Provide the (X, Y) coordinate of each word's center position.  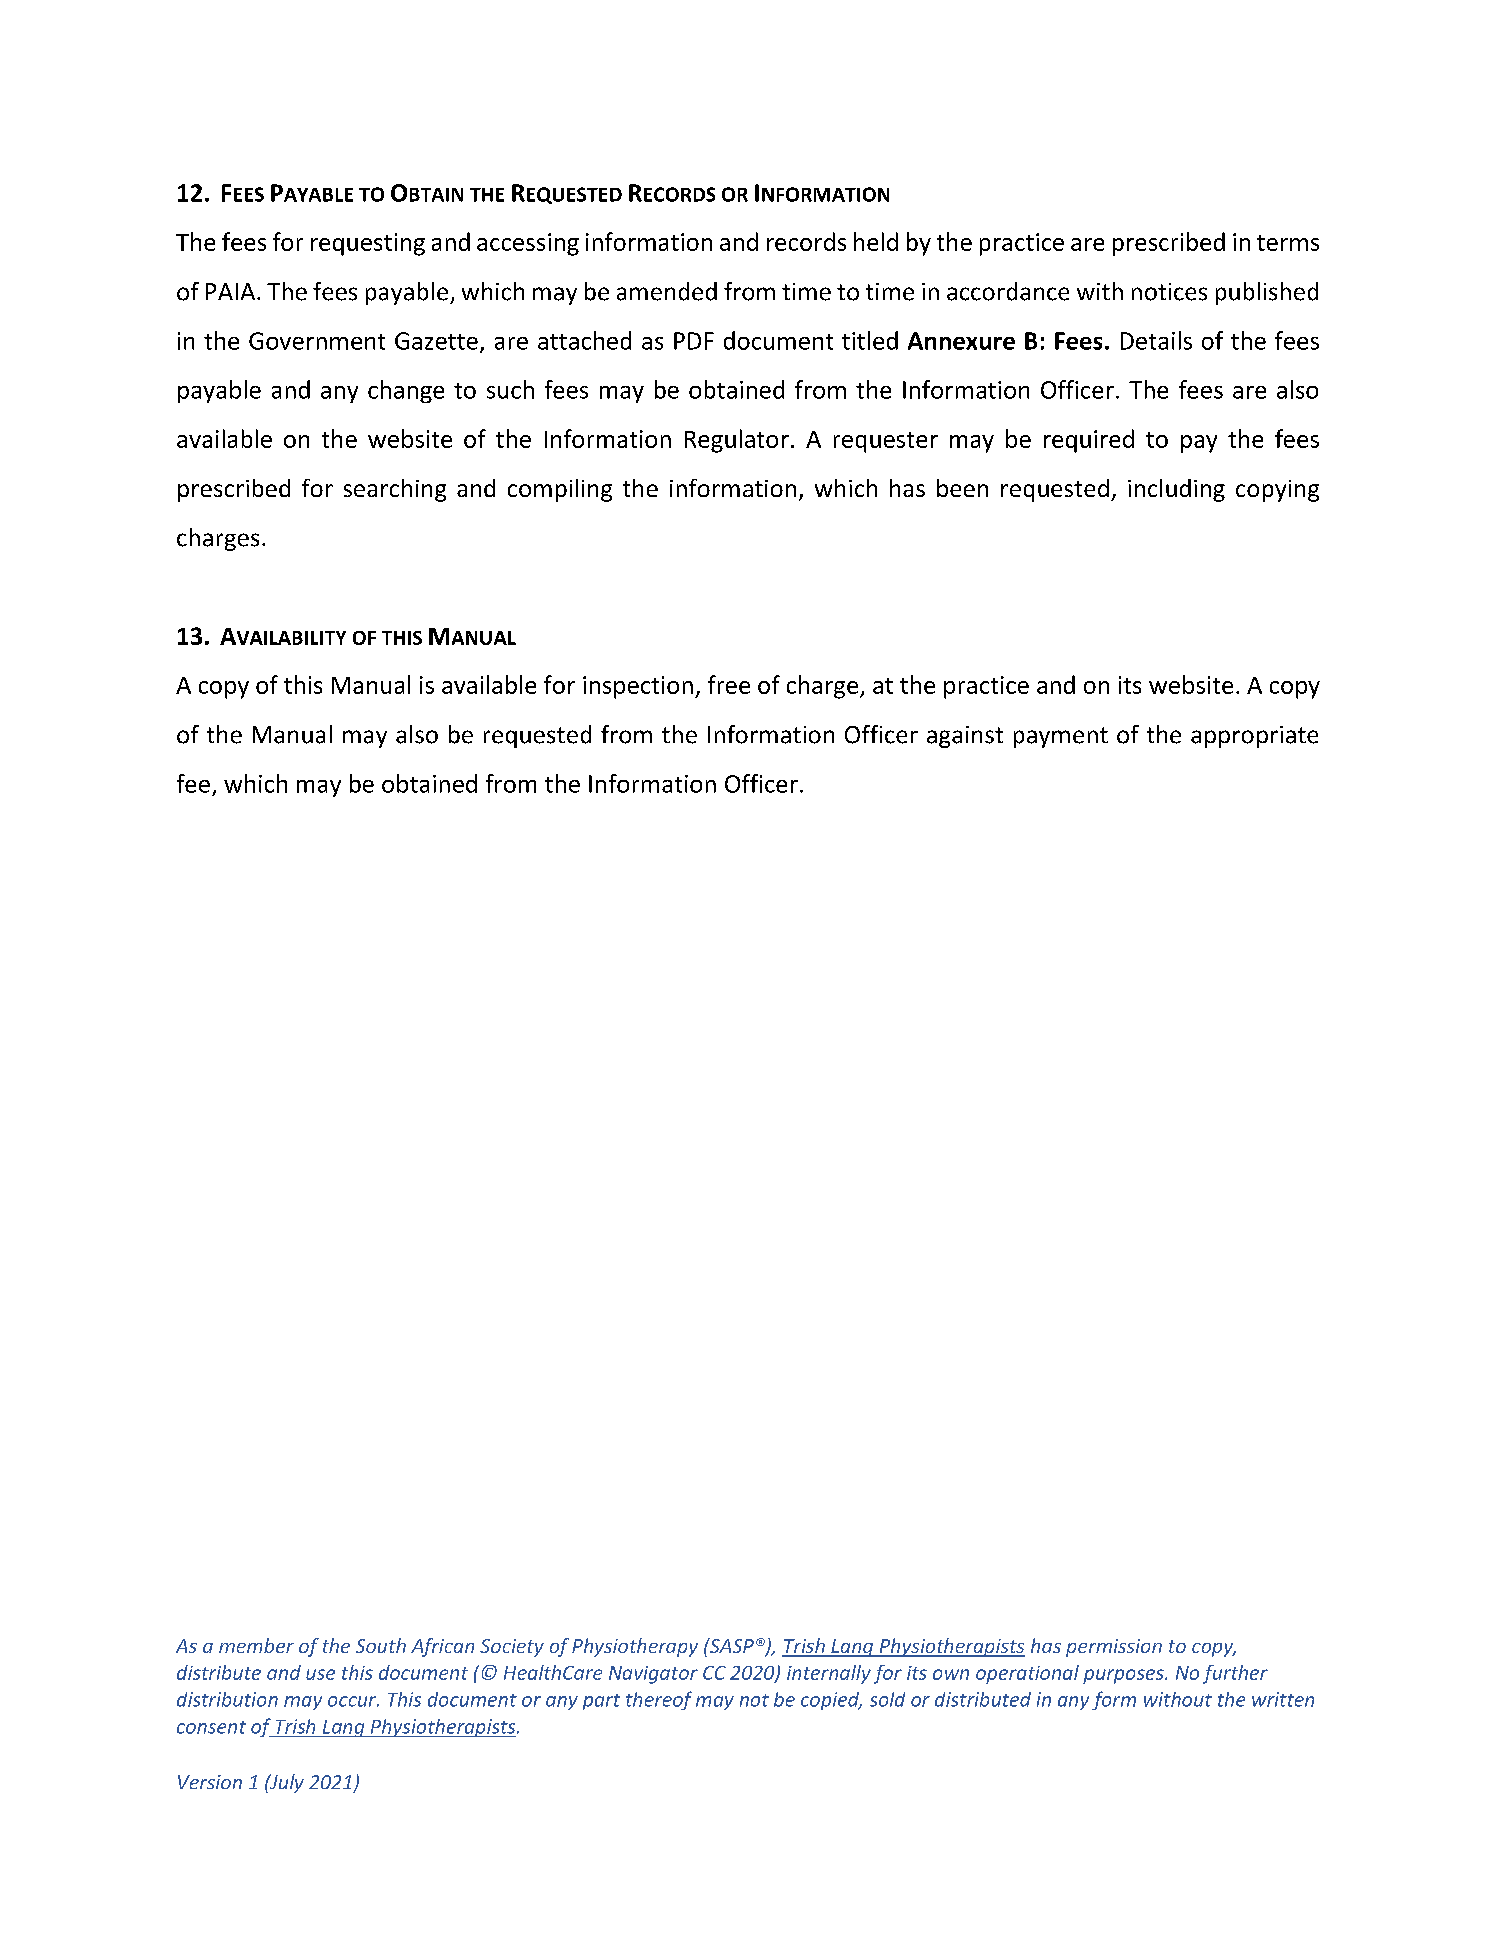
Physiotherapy (635, 1647)
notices (1169, 292)
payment (1061, 737)
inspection (638, 687)
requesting (368, 244)
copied (831, 1701)
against (965, 737)
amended (667, 291)
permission (1114, 1648)
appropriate (1254, 737)
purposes (1124, 1676)
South (381, 1645)
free (729, 684)
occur (353, 1701)
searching (395, 490)
